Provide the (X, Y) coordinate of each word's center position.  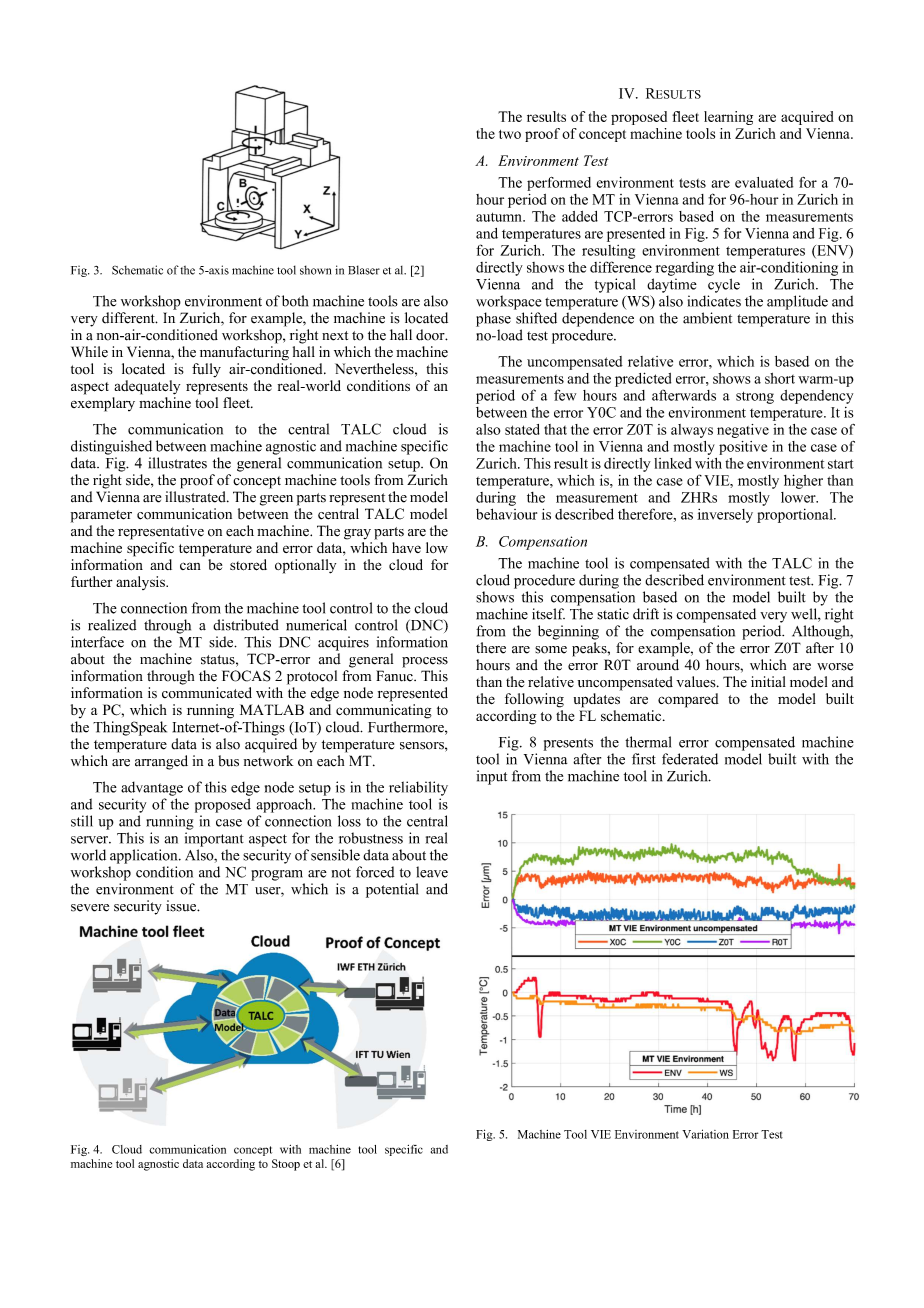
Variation (705, 1134)
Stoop (286, 1165)
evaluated (764, 182)
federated (690, 759)
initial (768, 681)
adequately (147, 387)
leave (432, 872)
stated (522, 429)
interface (97, 642)
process (425, 662)
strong (755, 397)
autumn (500, 217)
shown (315, 270)
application (145, 856)
